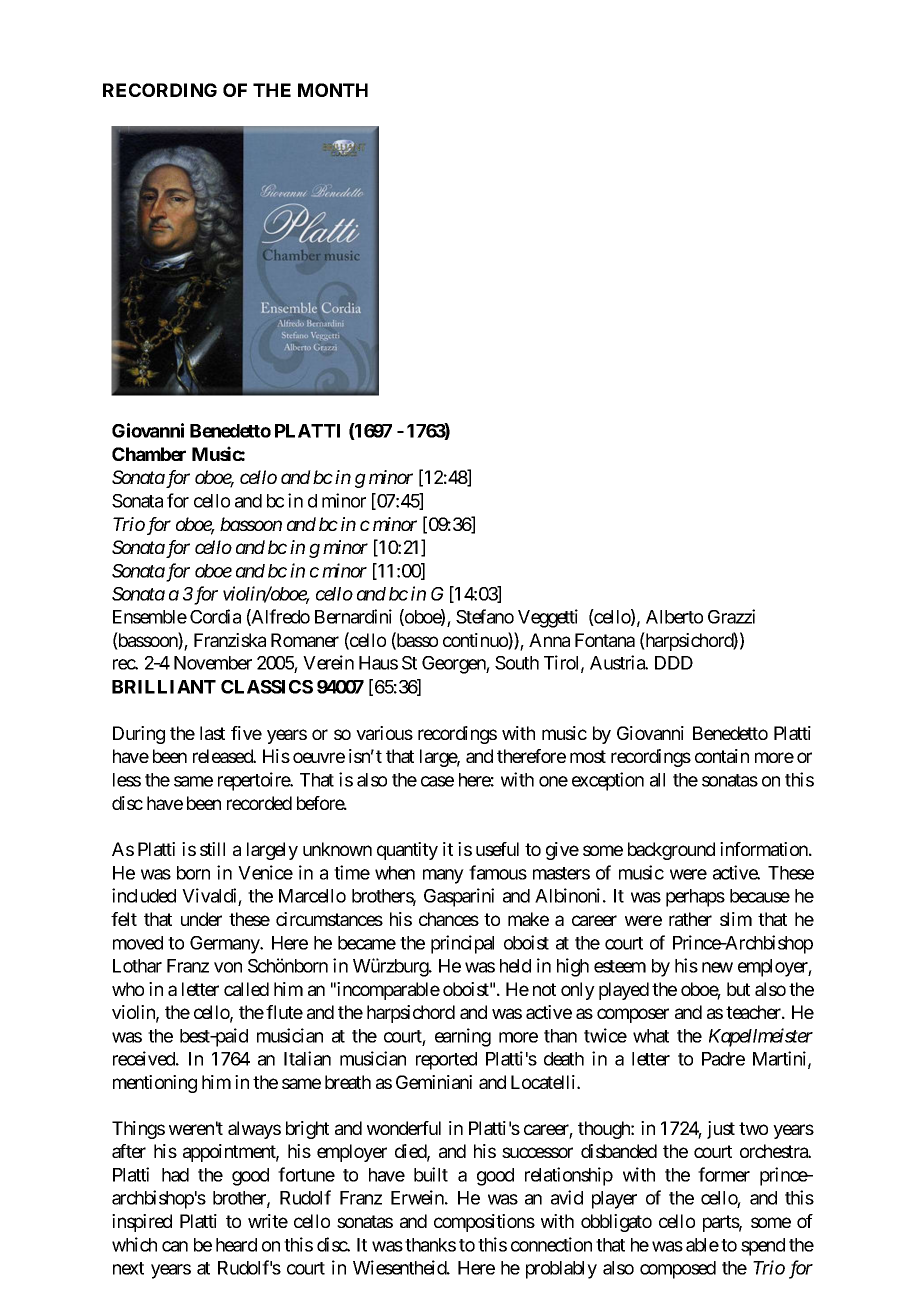  I want to click on November, so click(213, 663).
